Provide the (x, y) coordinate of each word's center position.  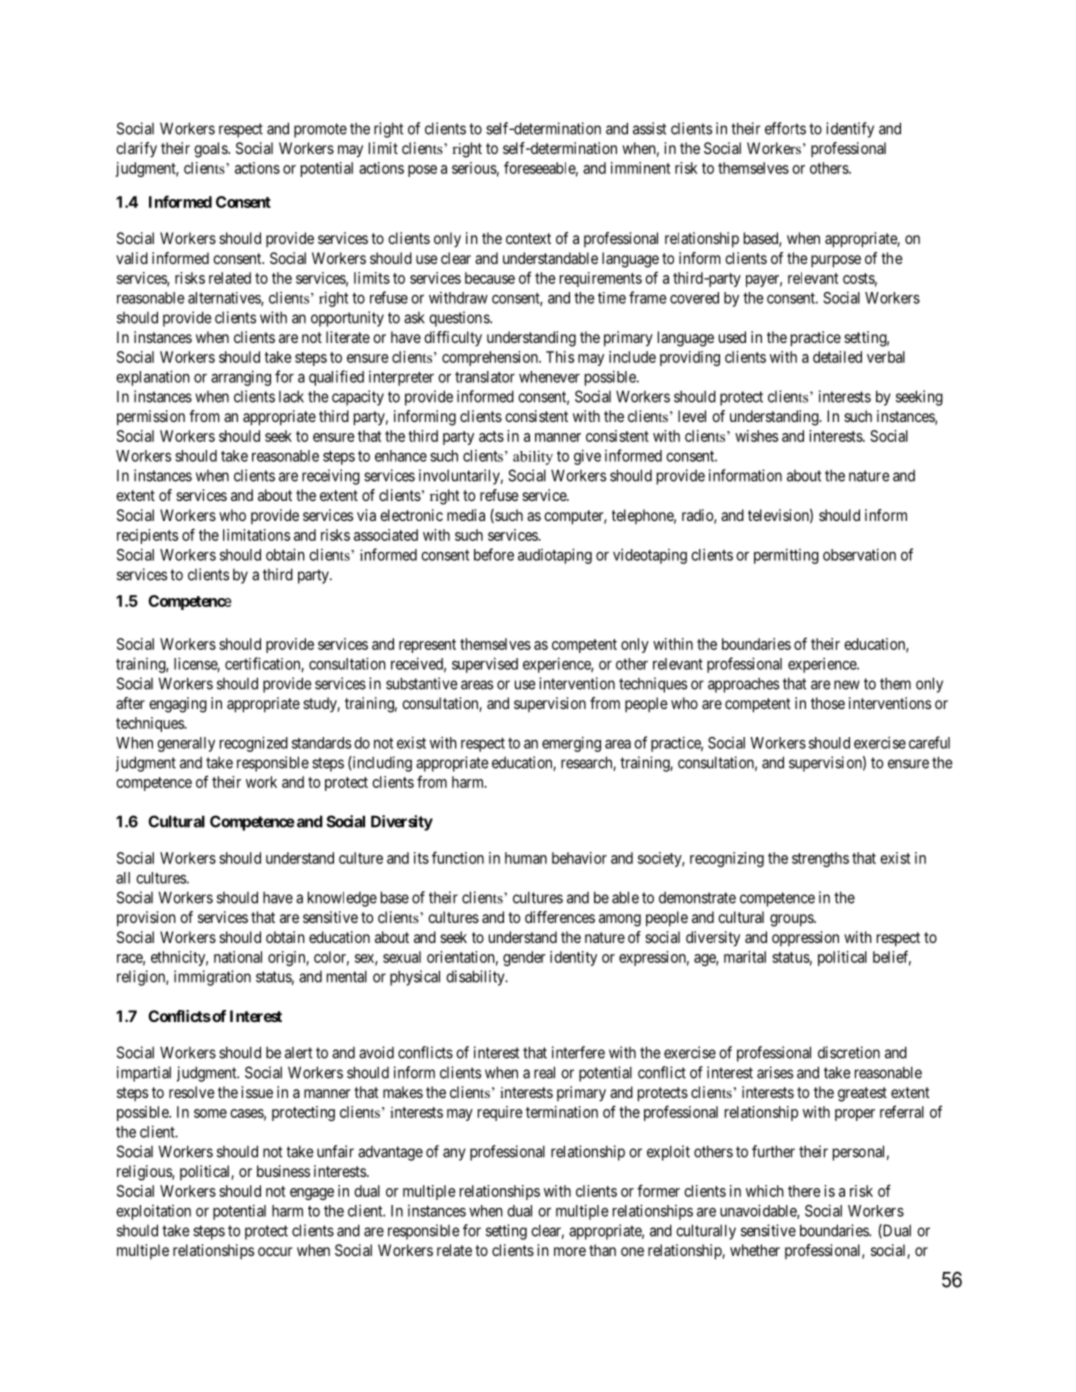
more (570, 1251)
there (804, 1191)
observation (859, 554)
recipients (147, 536)
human (526, 858)
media (466, 515)
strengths (820, 859)
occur (275, 1251)
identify (850, 130)
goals (211, 150)
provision (146, 919)
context (528, 238)
